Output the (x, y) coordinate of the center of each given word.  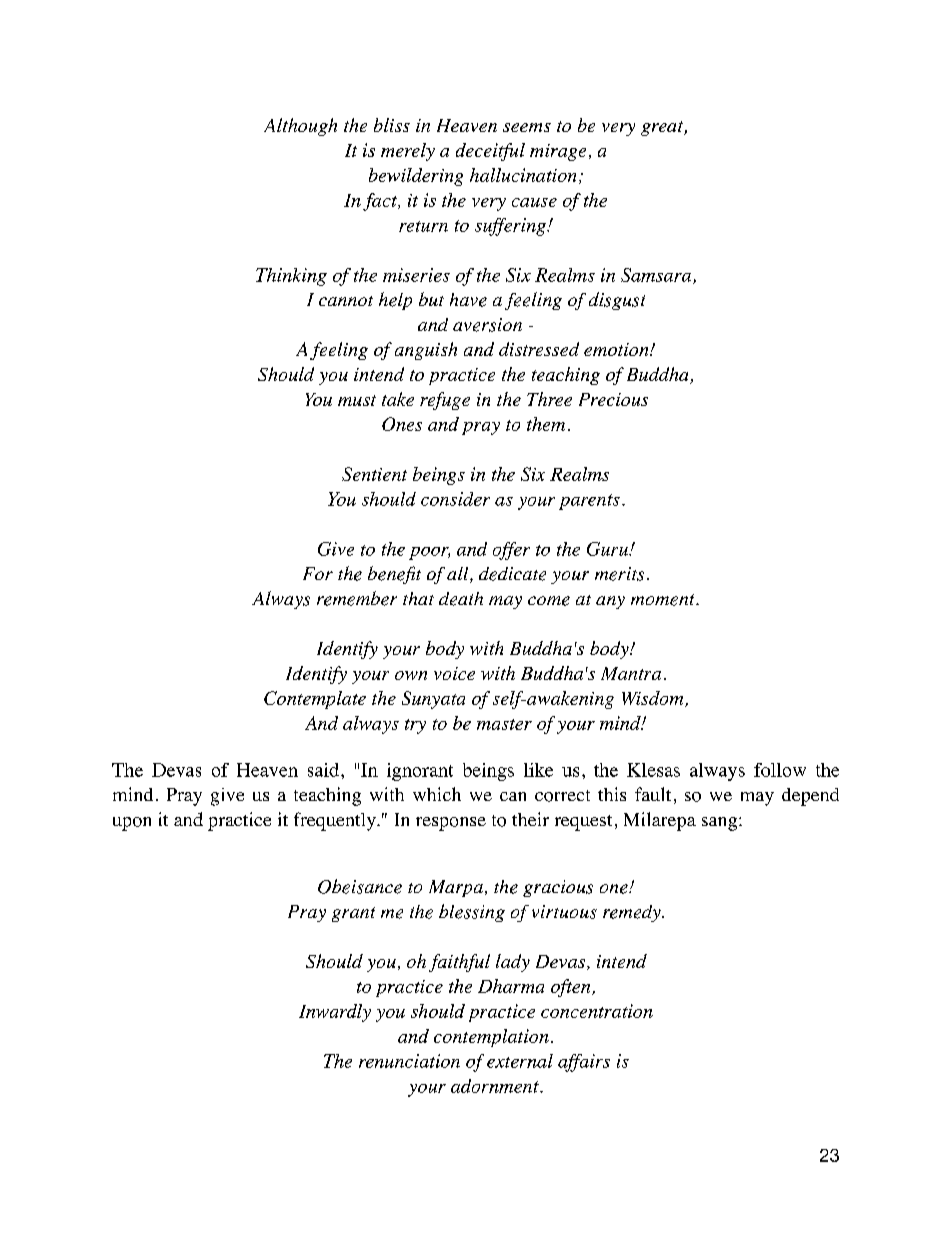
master (504, 724)
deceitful (490, 152)
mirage (558, 152)
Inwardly (335, 1013)
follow (780, 770)
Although (300, 127)
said (323, 770)
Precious (613, 399)
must (357, 400)
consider (455, 499)
